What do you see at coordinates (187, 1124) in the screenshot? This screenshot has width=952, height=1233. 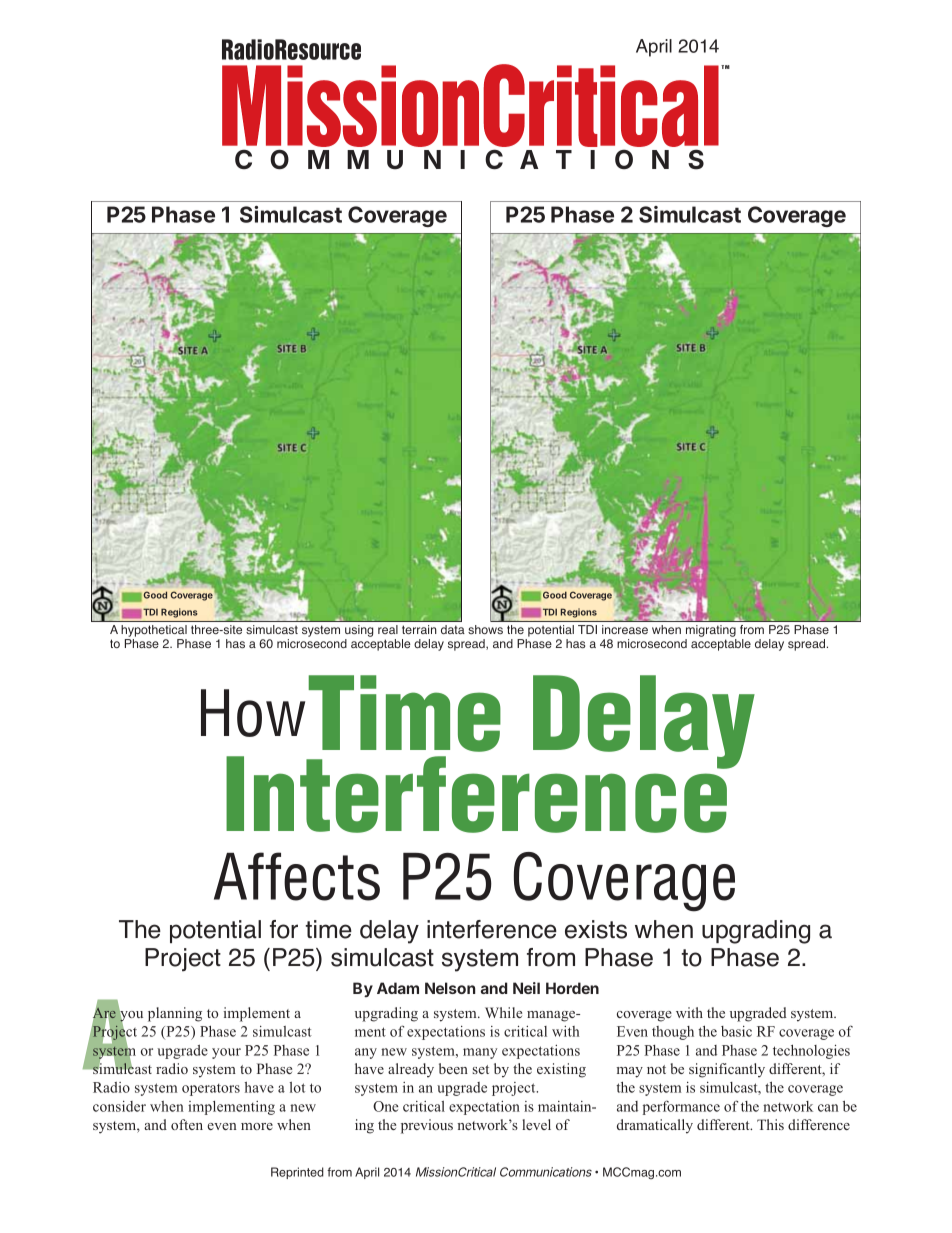 I see `often` at bounding box center [187, 1124].
